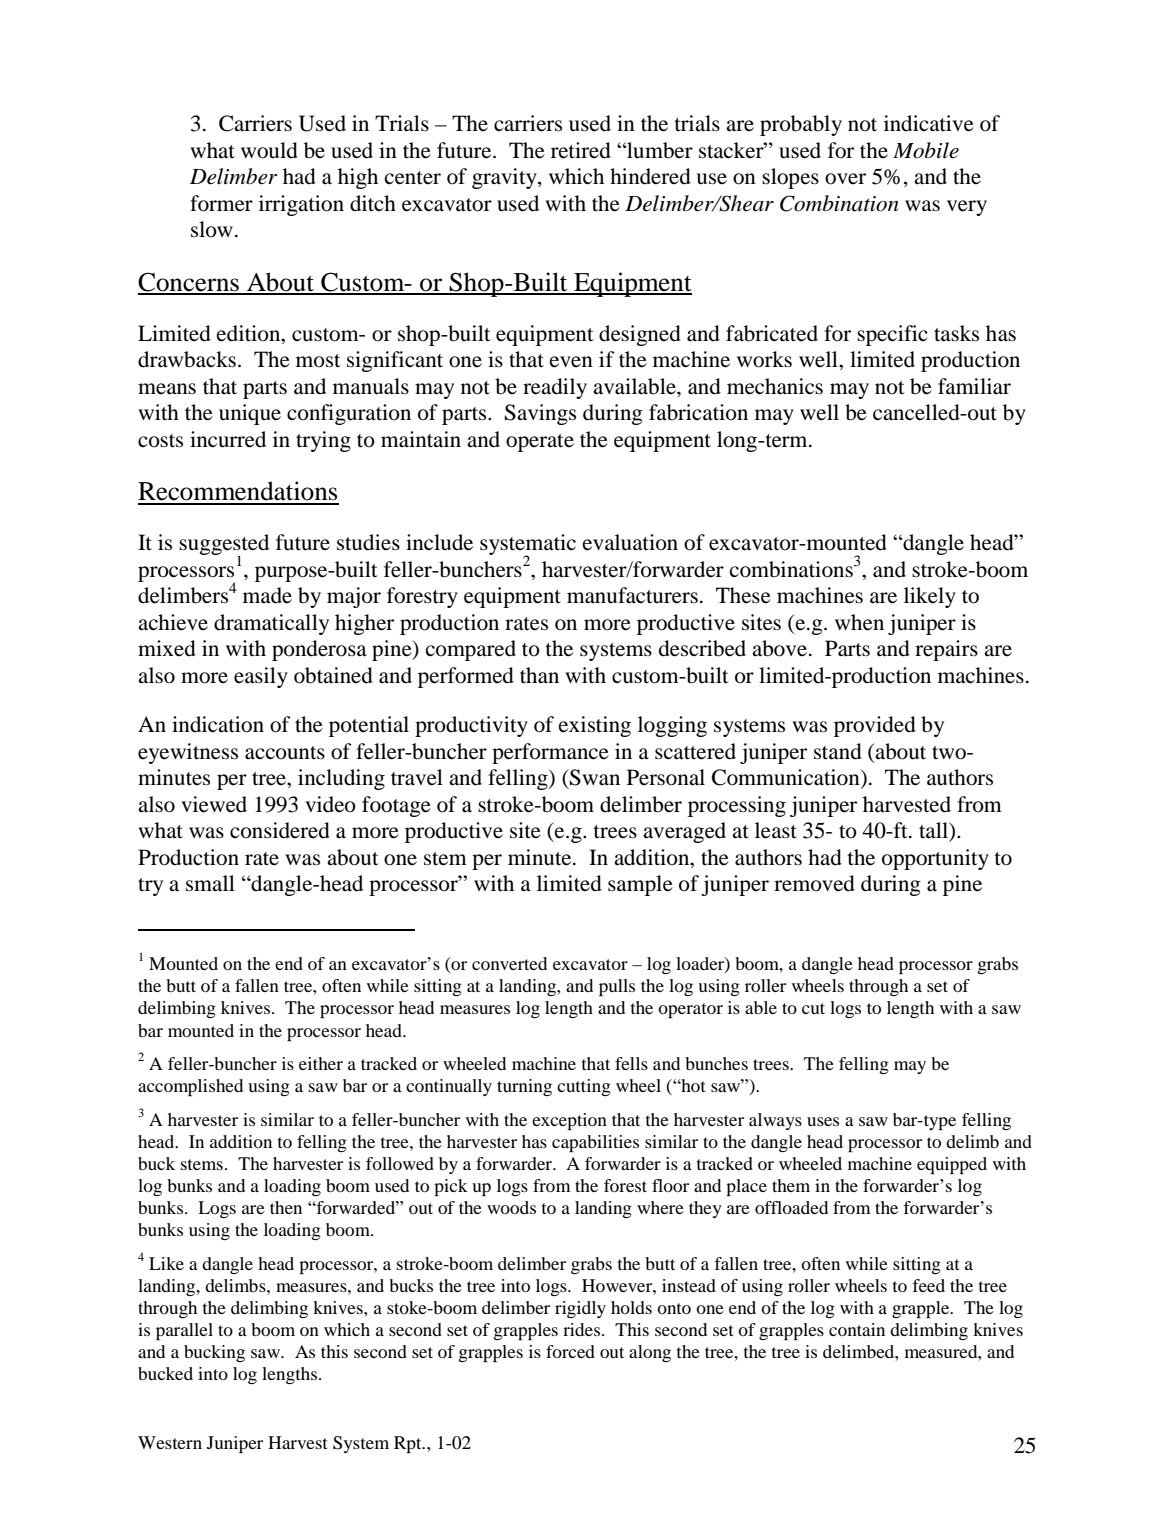 The image size is (1175, 1521). Describe the element at coordinates (594, 777) in the document. I see `Swan` at that location.
